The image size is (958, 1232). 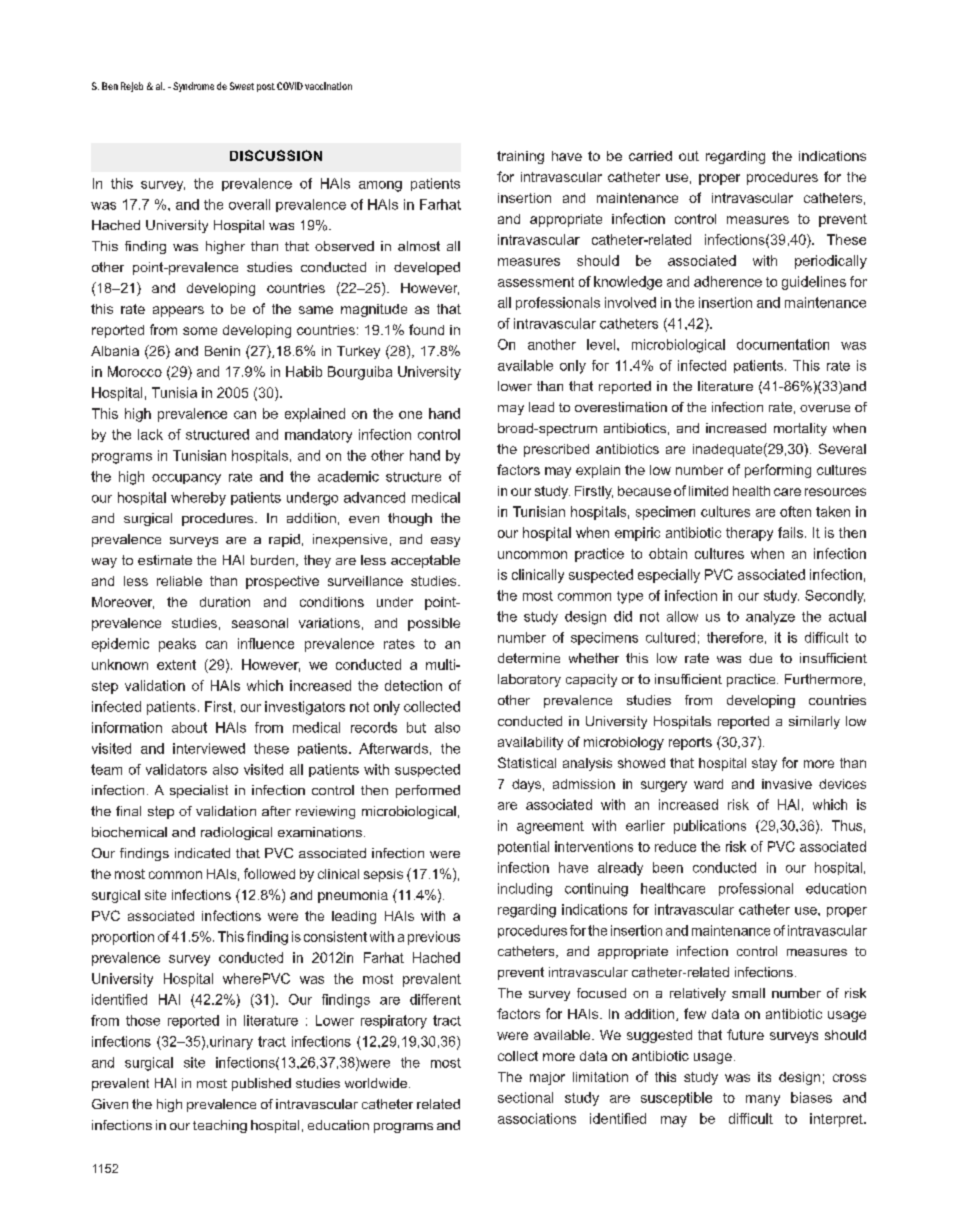 What do you see at coordinates (525, 1097) in the document?
I see `sectional` at bounding box center [525, 1097].
